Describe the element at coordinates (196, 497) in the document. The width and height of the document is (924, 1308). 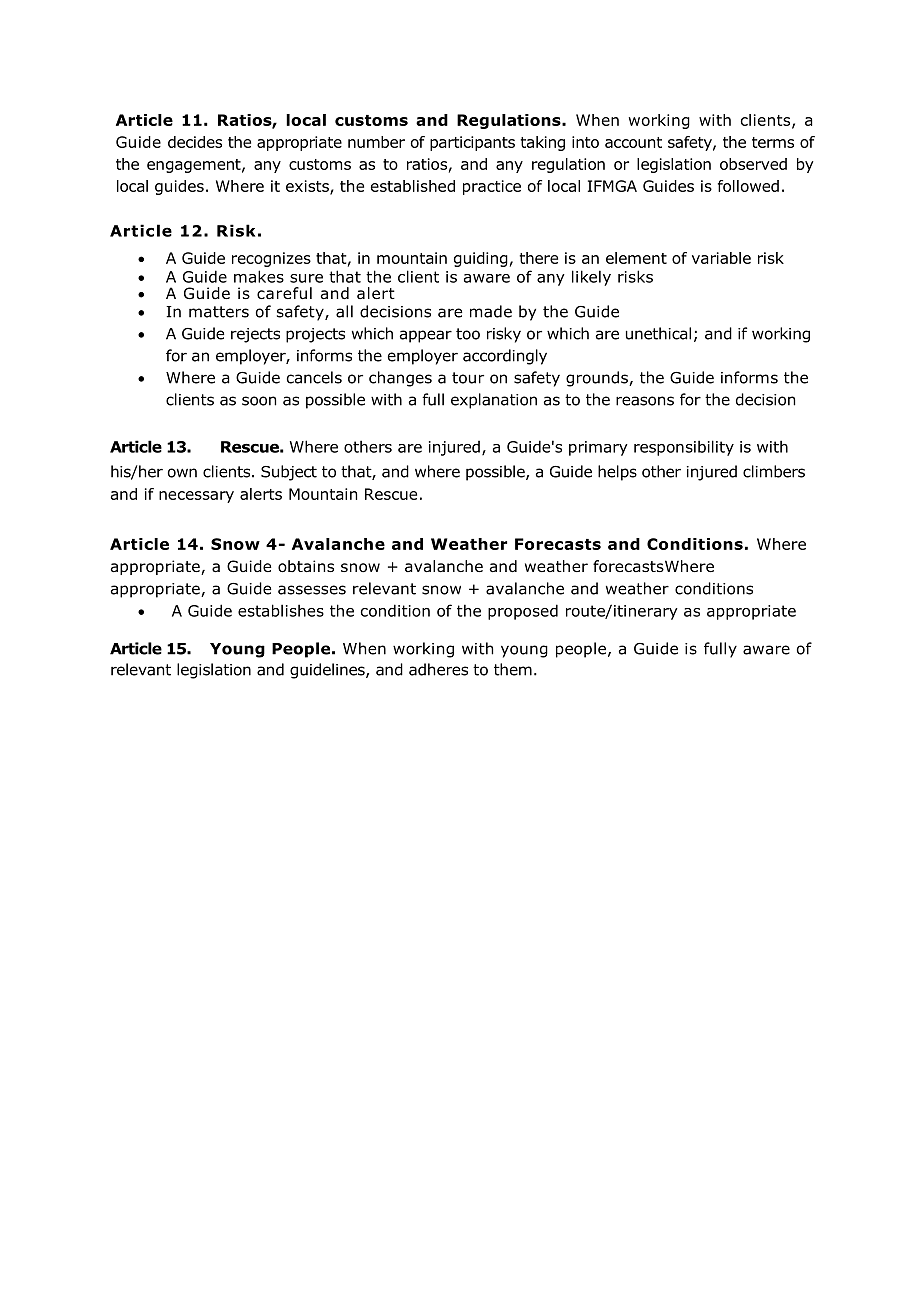
I see `necessary` at that location.
